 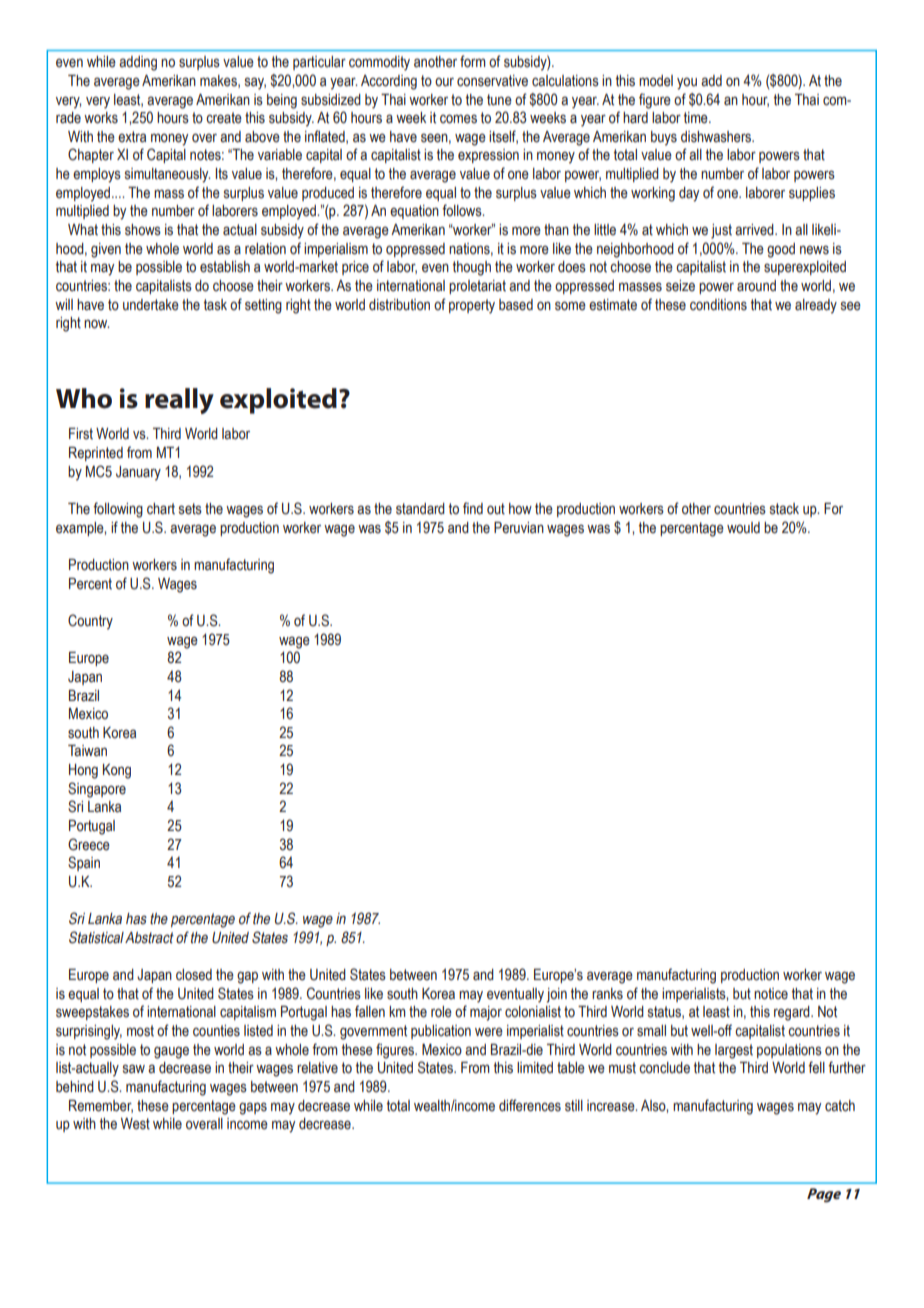 What do you see at coordinates (179, 401) in the image?
I see `really` at bounding box center [179, 401].
